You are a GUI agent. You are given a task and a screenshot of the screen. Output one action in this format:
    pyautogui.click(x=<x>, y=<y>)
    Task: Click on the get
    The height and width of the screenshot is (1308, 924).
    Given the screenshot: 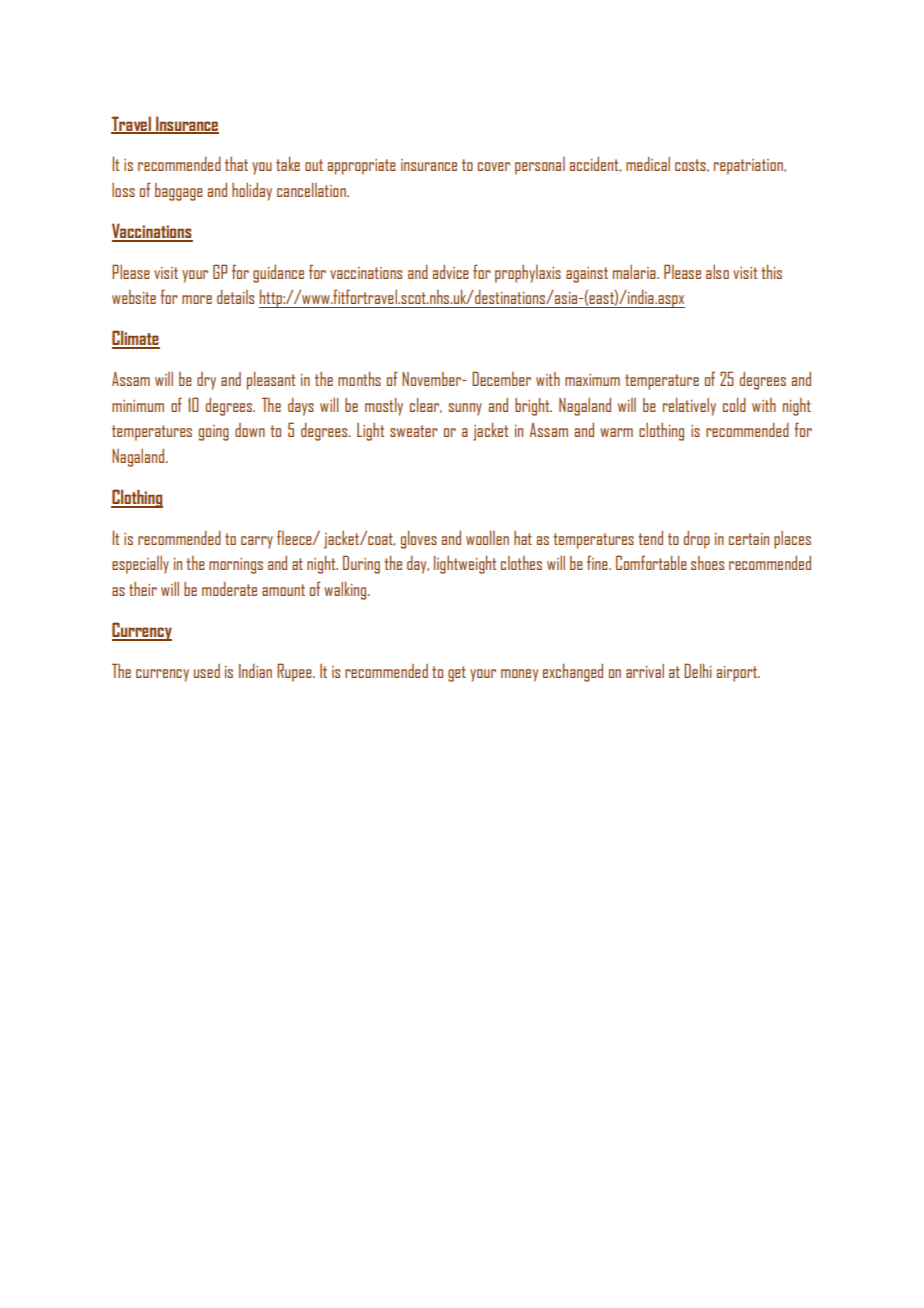 What is the action you would take?
    pyautogui.click(x=457, y=674)
